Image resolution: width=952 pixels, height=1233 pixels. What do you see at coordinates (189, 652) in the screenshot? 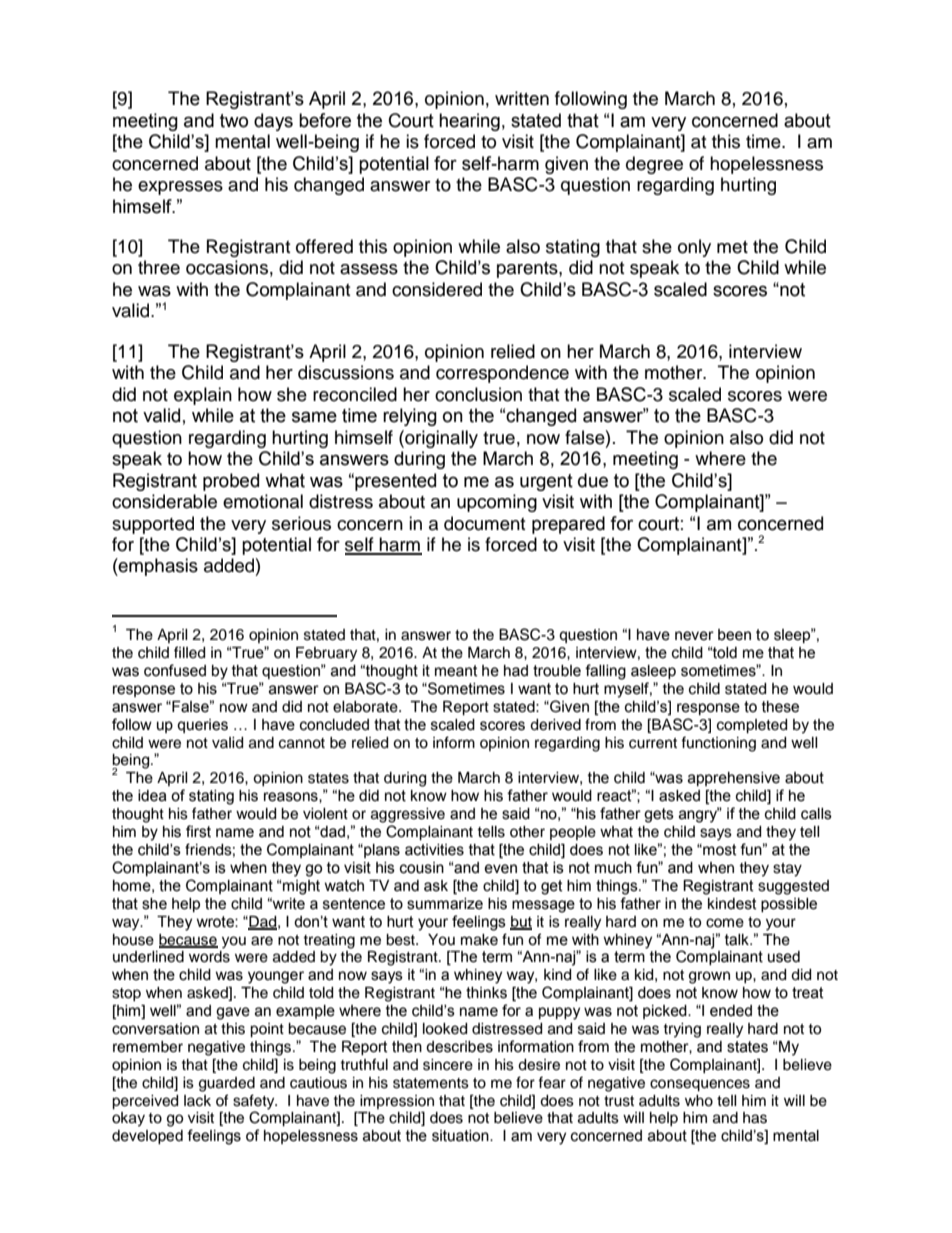
I see `filled` at bounding box center [189, 652].
